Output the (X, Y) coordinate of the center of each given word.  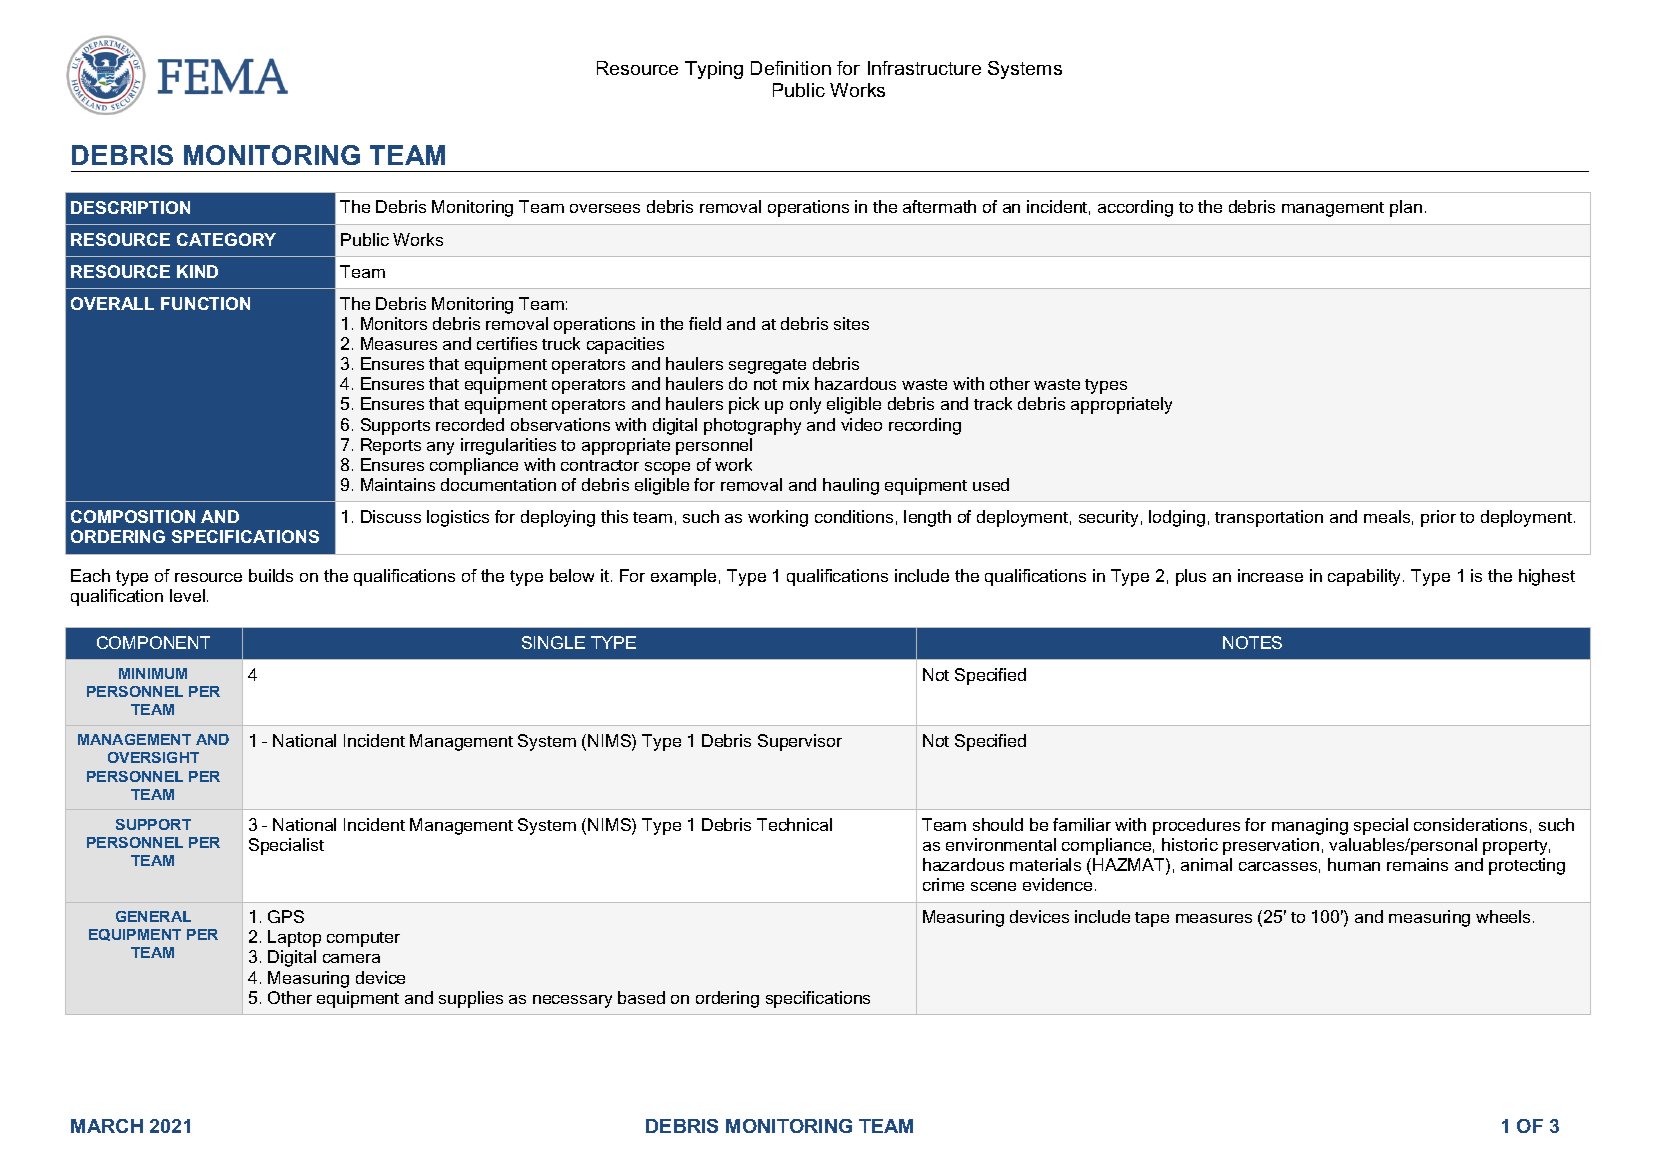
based (641, 997)
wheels (1505, 916)
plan (1406, 208)
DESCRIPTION (130, 207)
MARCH (107, 1126)
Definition (791, 68)
